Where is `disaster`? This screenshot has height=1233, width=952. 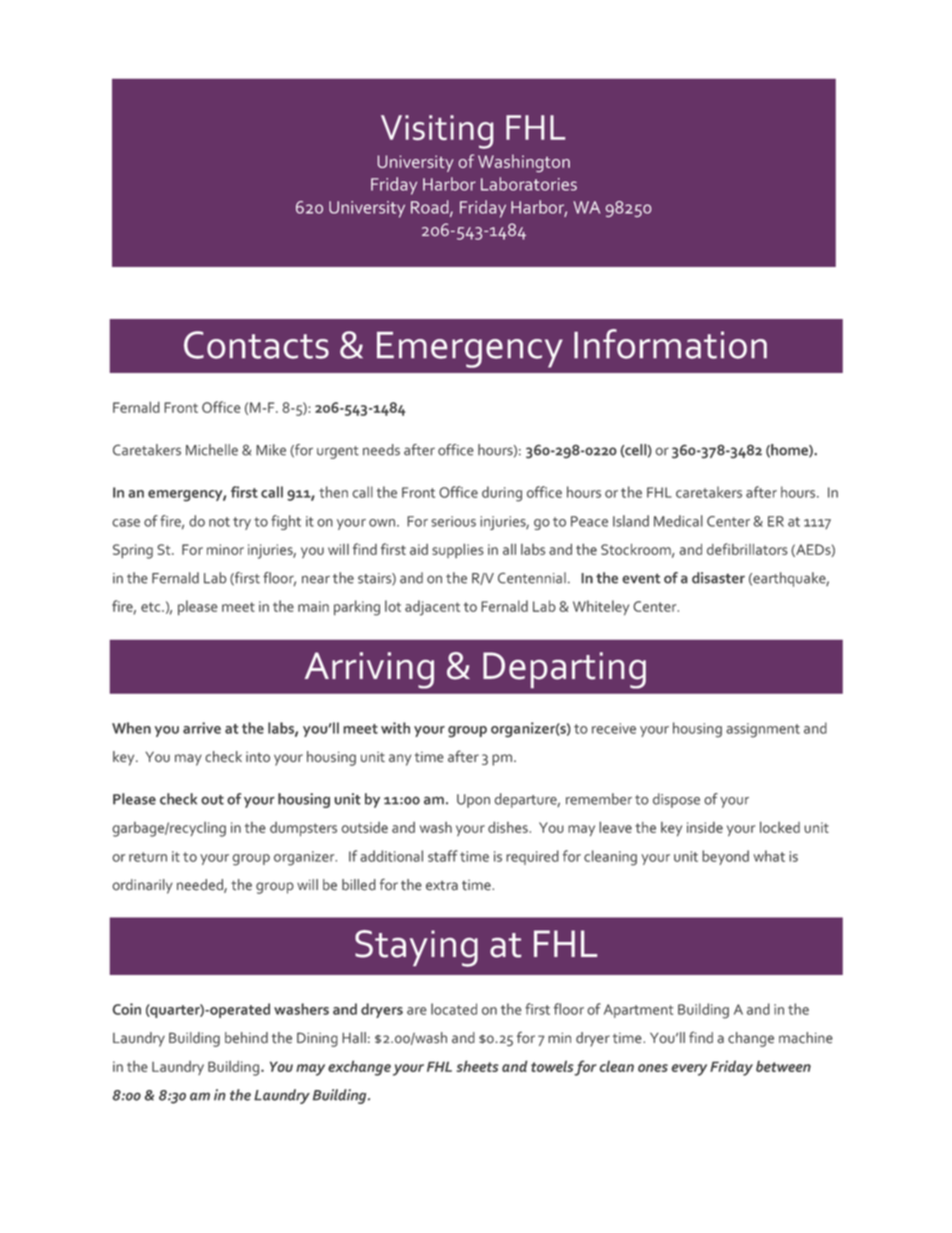
disaster is located at coordinates (718, 578).
